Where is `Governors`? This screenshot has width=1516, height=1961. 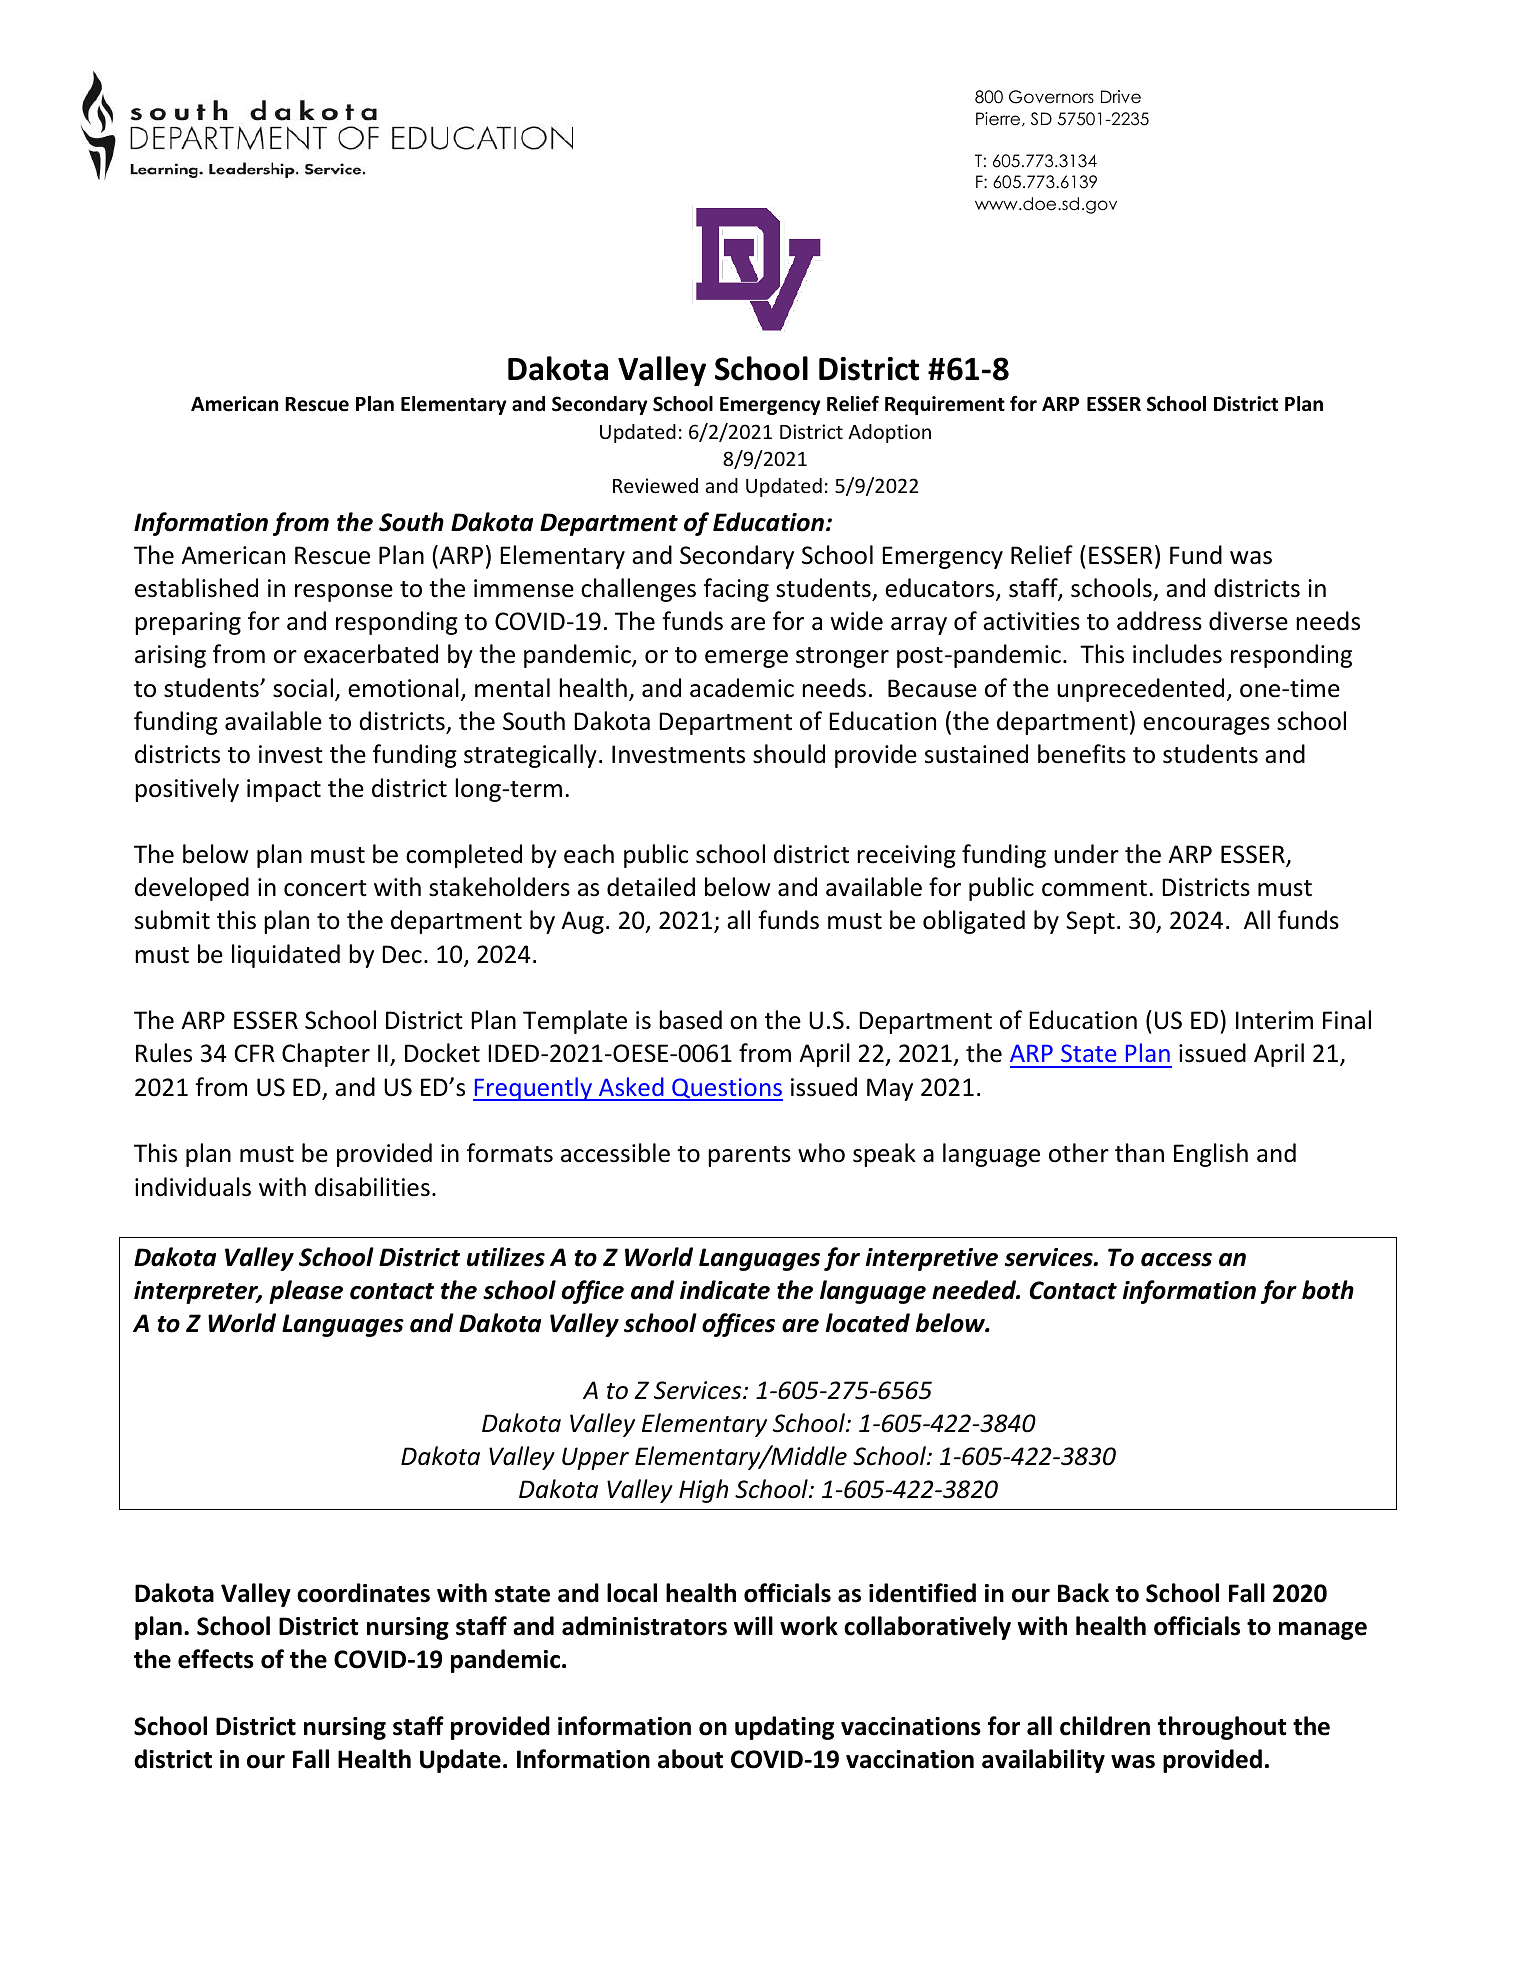
Governors is located at coordinates (1051, 97).
